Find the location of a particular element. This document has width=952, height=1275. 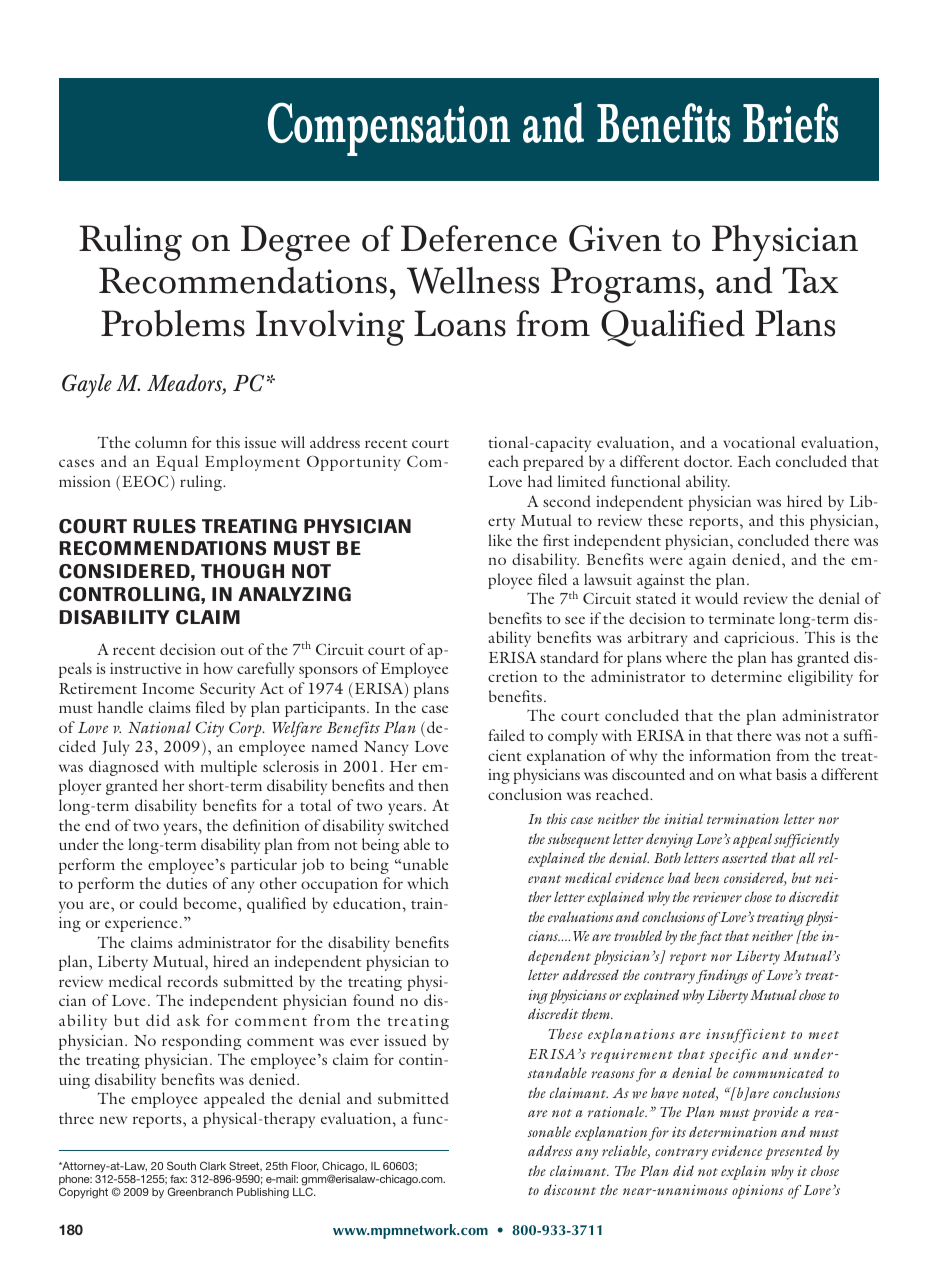

then is located at coordinates (433, 785).
